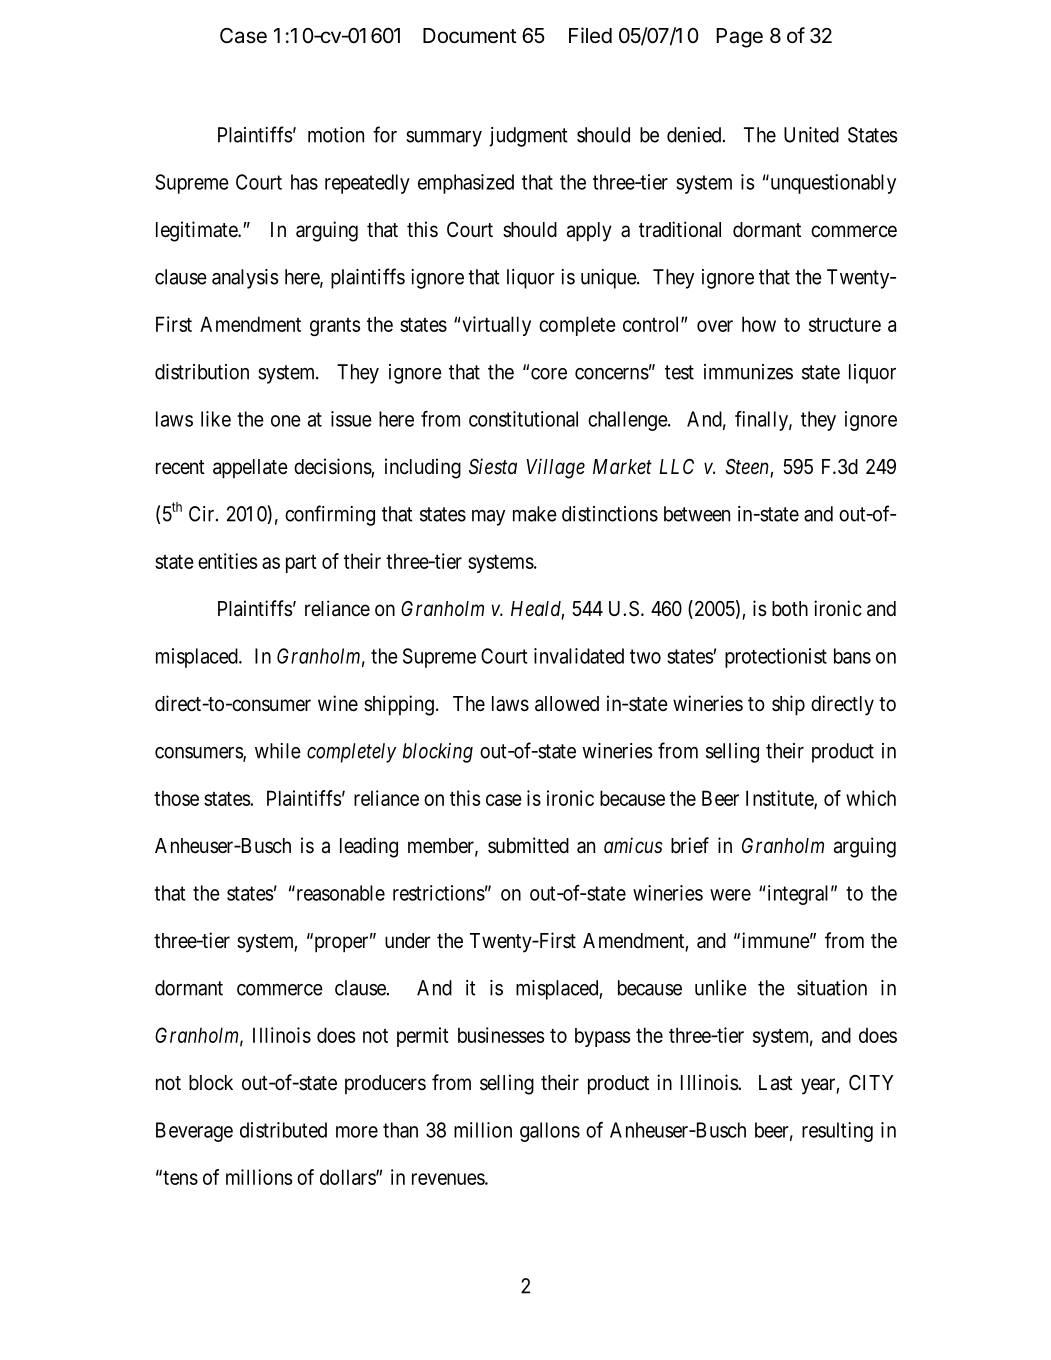 The image size is (1051, 1360). What do you see at coordinates (790, 608) in the screenshot?
I see `both` at bounding box center [790, 608].
